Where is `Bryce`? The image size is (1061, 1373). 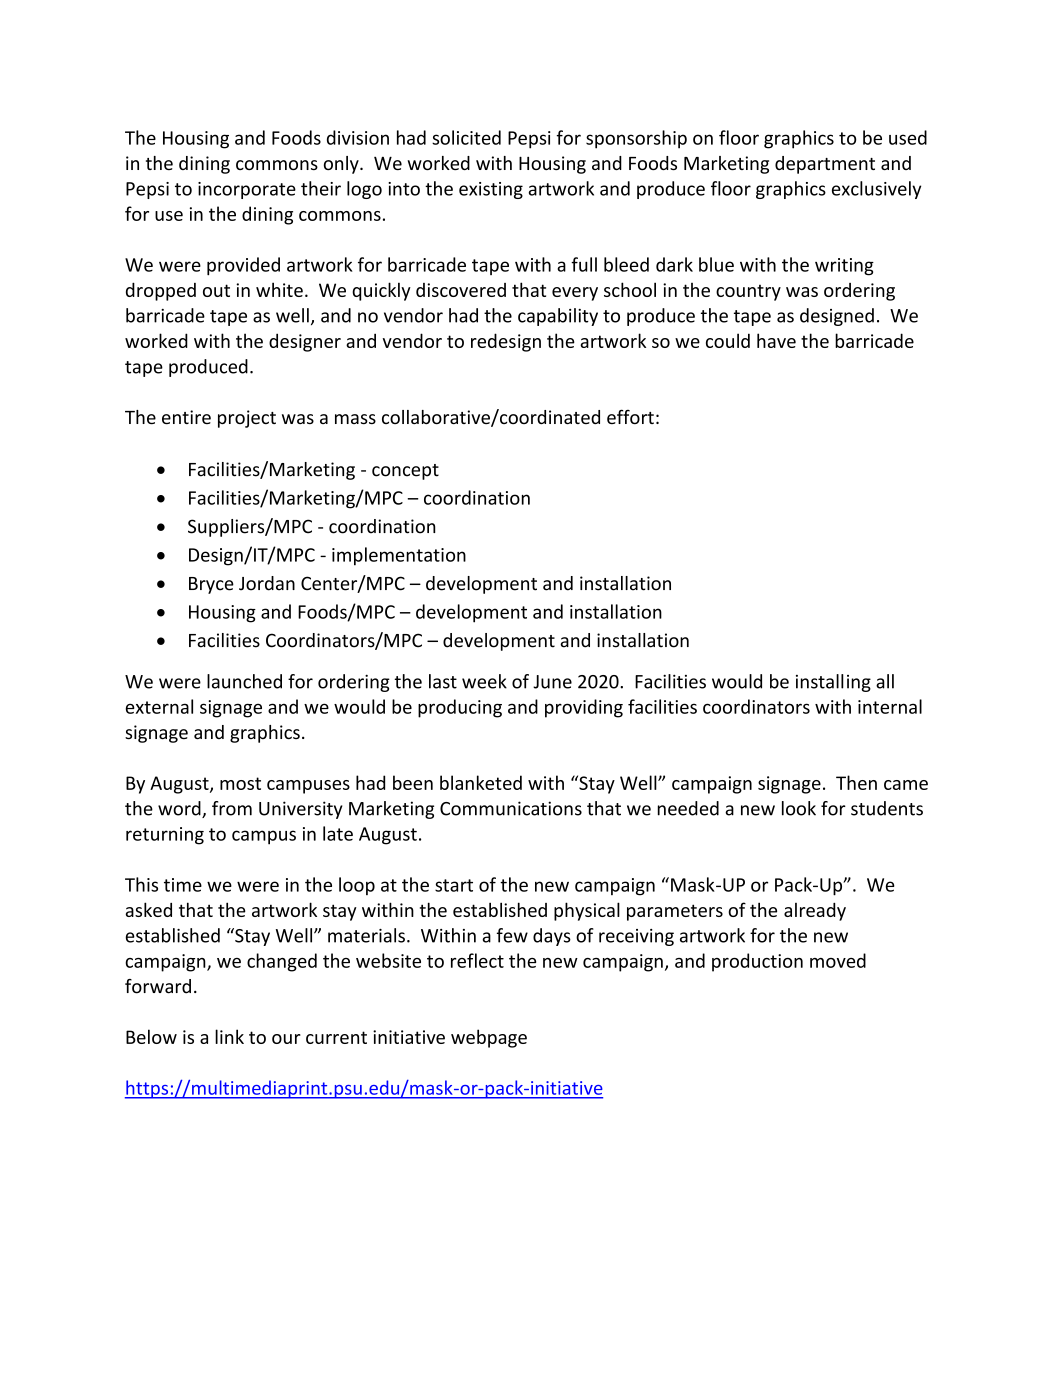
Bryce is located at coordinates (211, 585).
